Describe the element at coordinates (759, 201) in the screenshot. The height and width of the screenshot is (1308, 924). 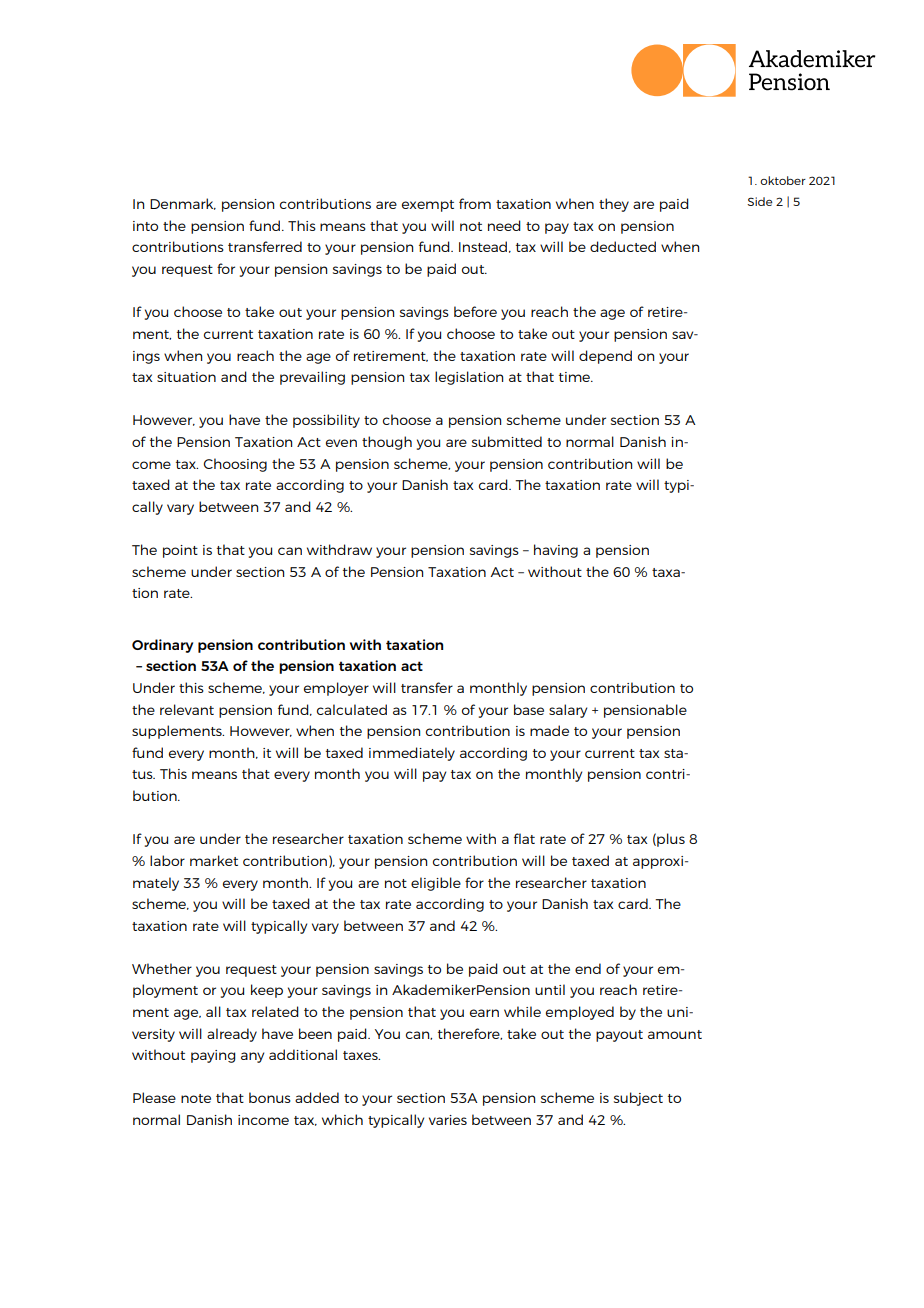
I see `Side` at that location.
